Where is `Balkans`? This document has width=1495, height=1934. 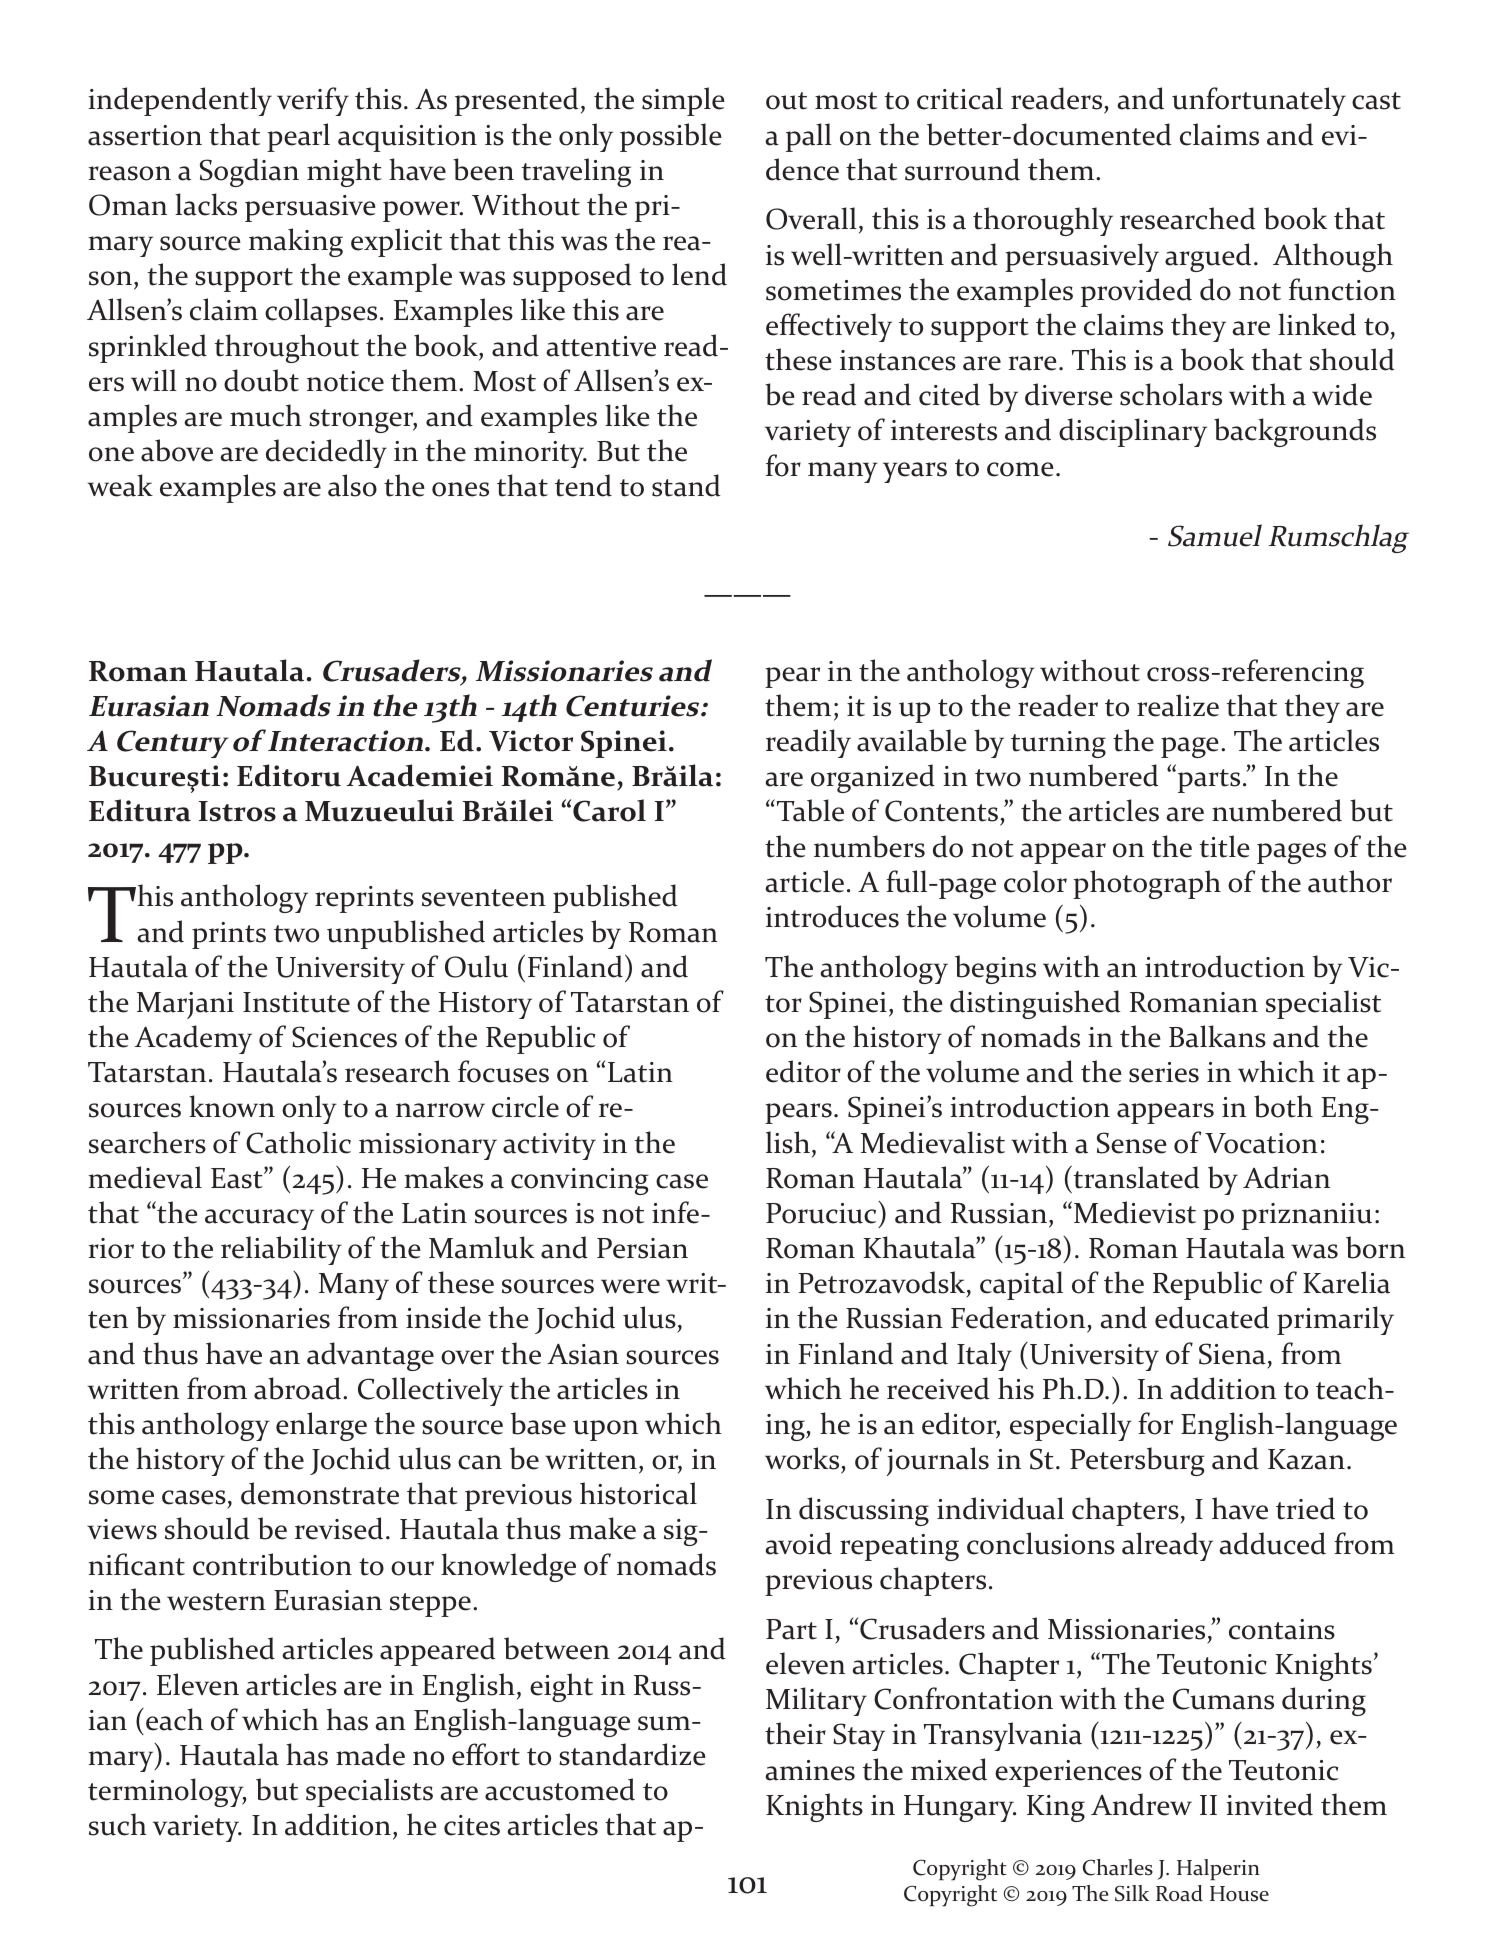
Balkans is located at coordinates (1217, 1036).
